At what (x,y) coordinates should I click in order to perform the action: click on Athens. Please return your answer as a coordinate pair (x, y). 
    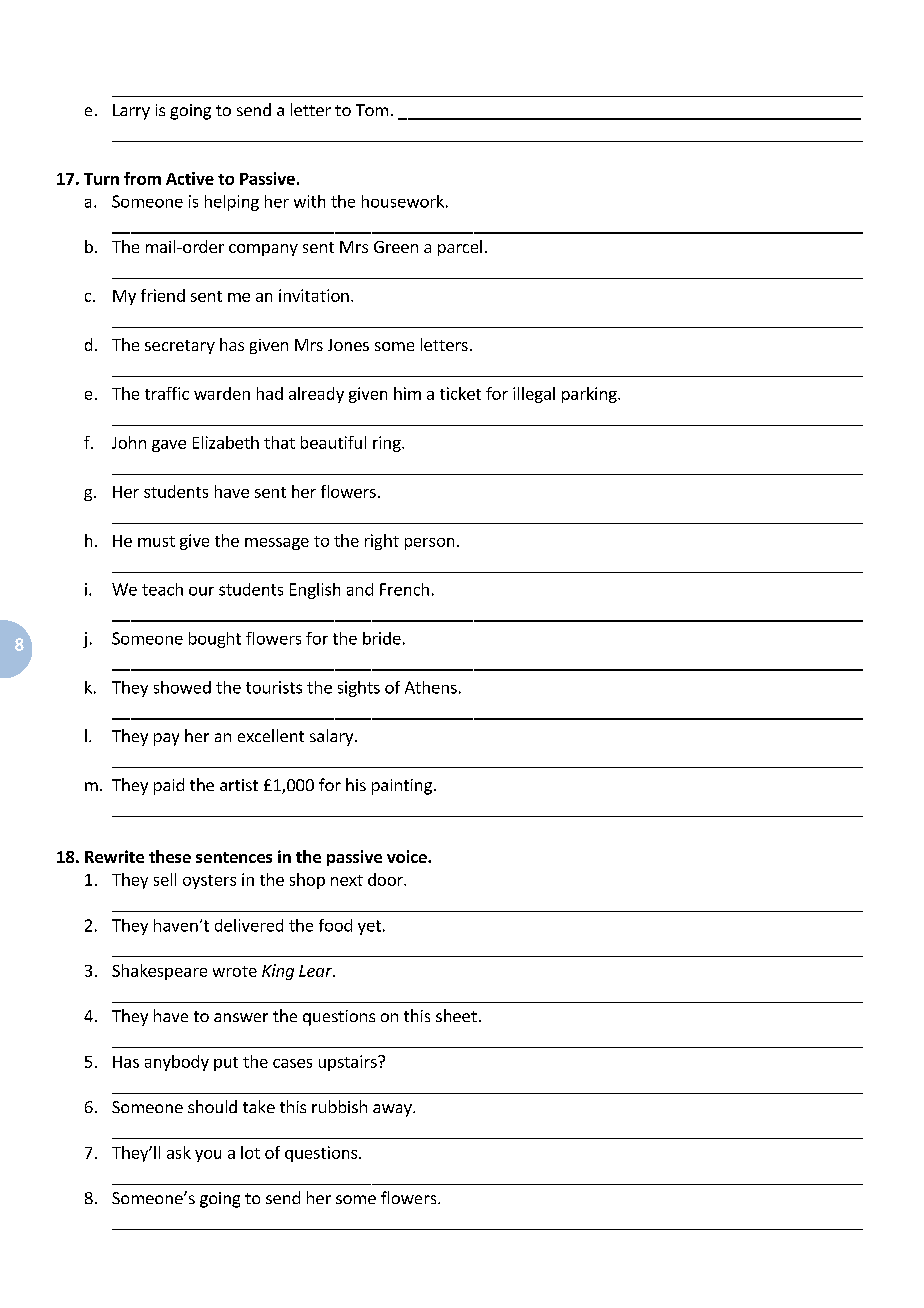
    Looking at the image, I should click on (431, 687).
